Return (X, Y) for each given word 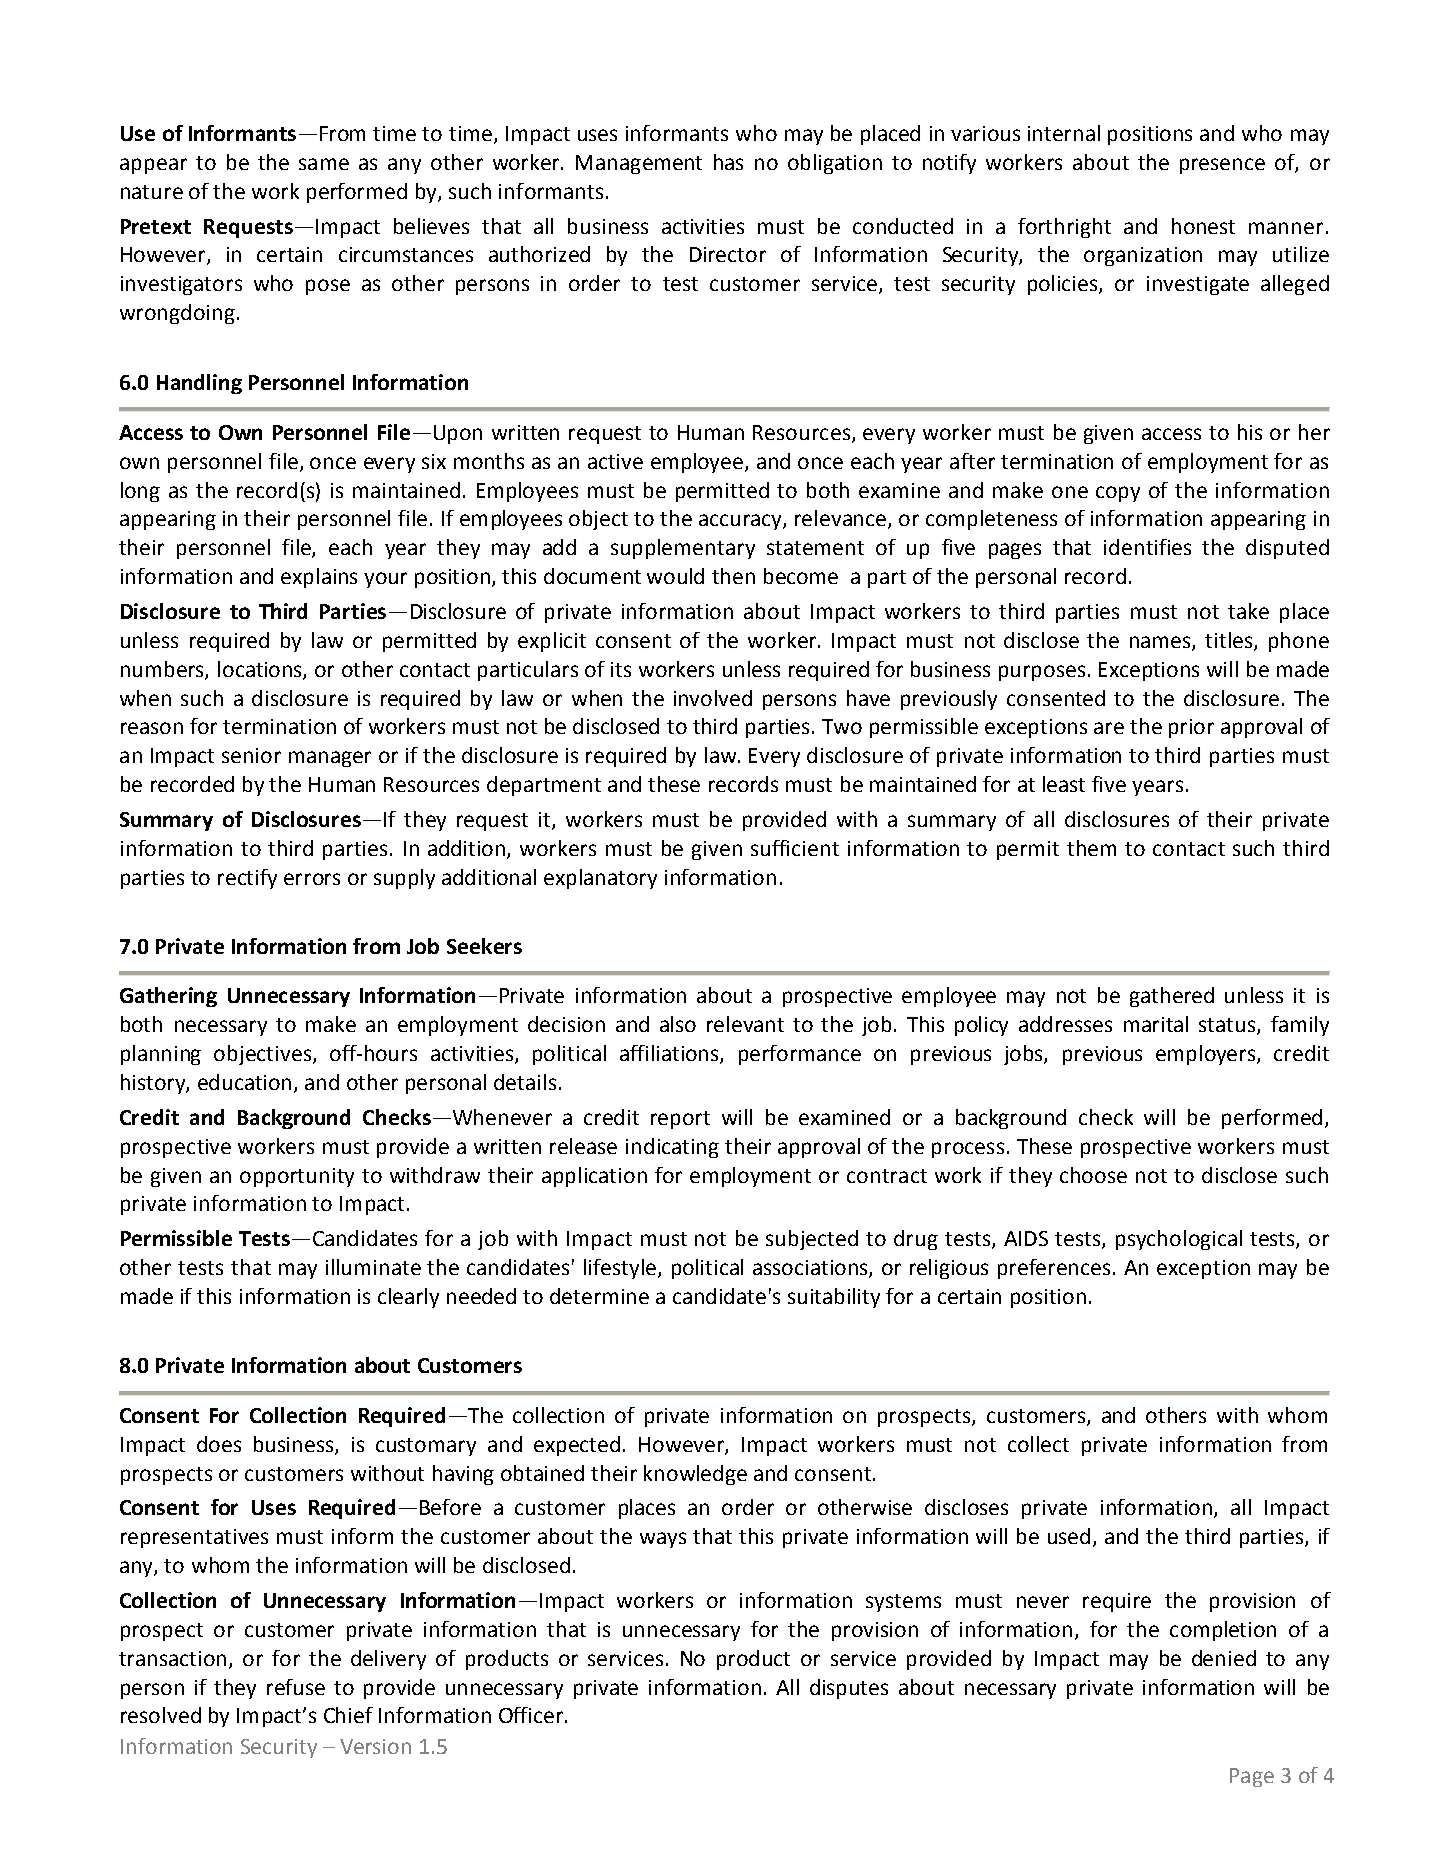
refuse (296, 1687)
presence (1222, 166)
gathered (1172, 997)
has (728, 162)
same (324, 164)
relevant (745, 1024)
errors (312, 879)
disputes (849, 1689)
